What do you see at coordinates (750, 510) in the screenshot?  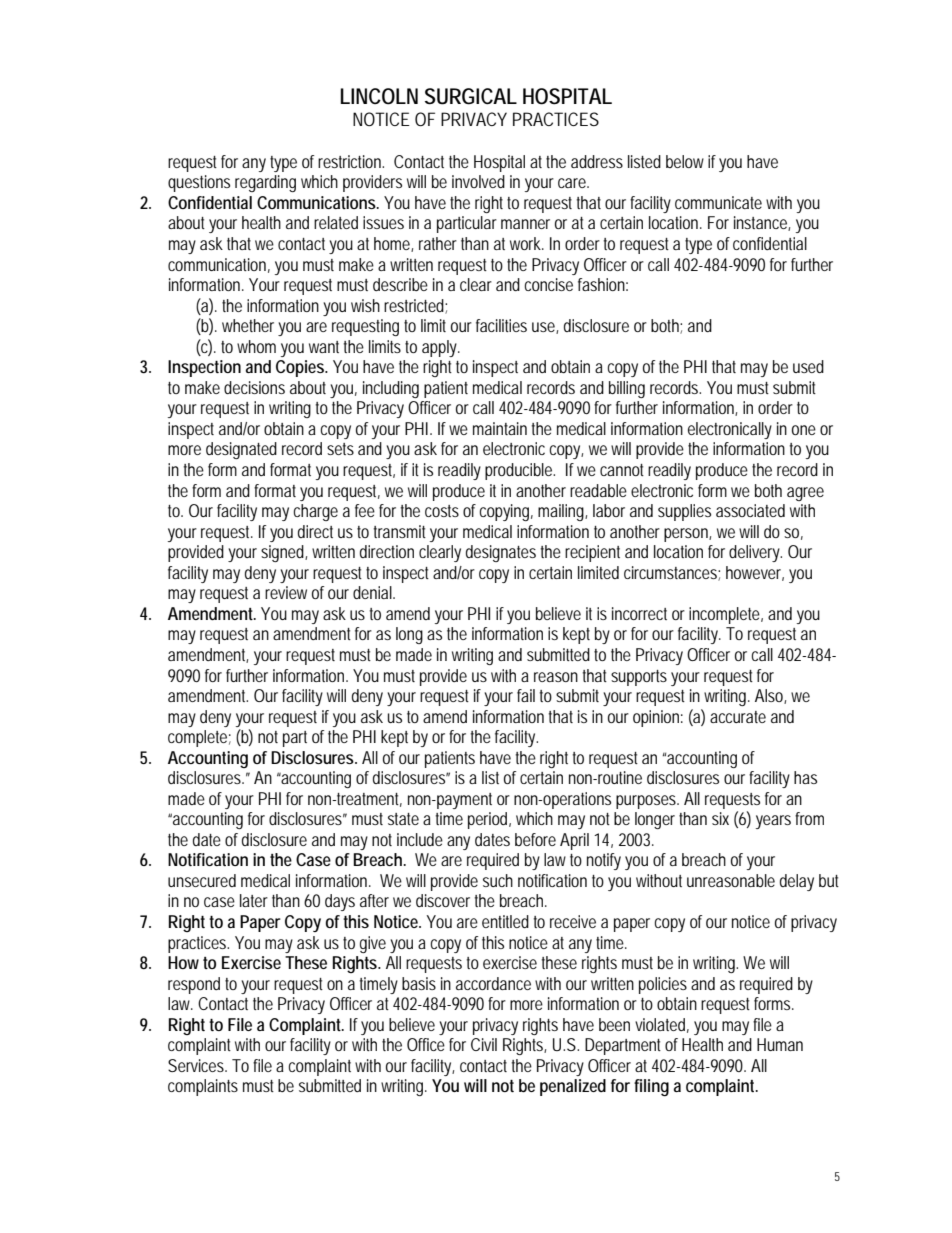 I see `associated` at bounding box center [750, 510].
